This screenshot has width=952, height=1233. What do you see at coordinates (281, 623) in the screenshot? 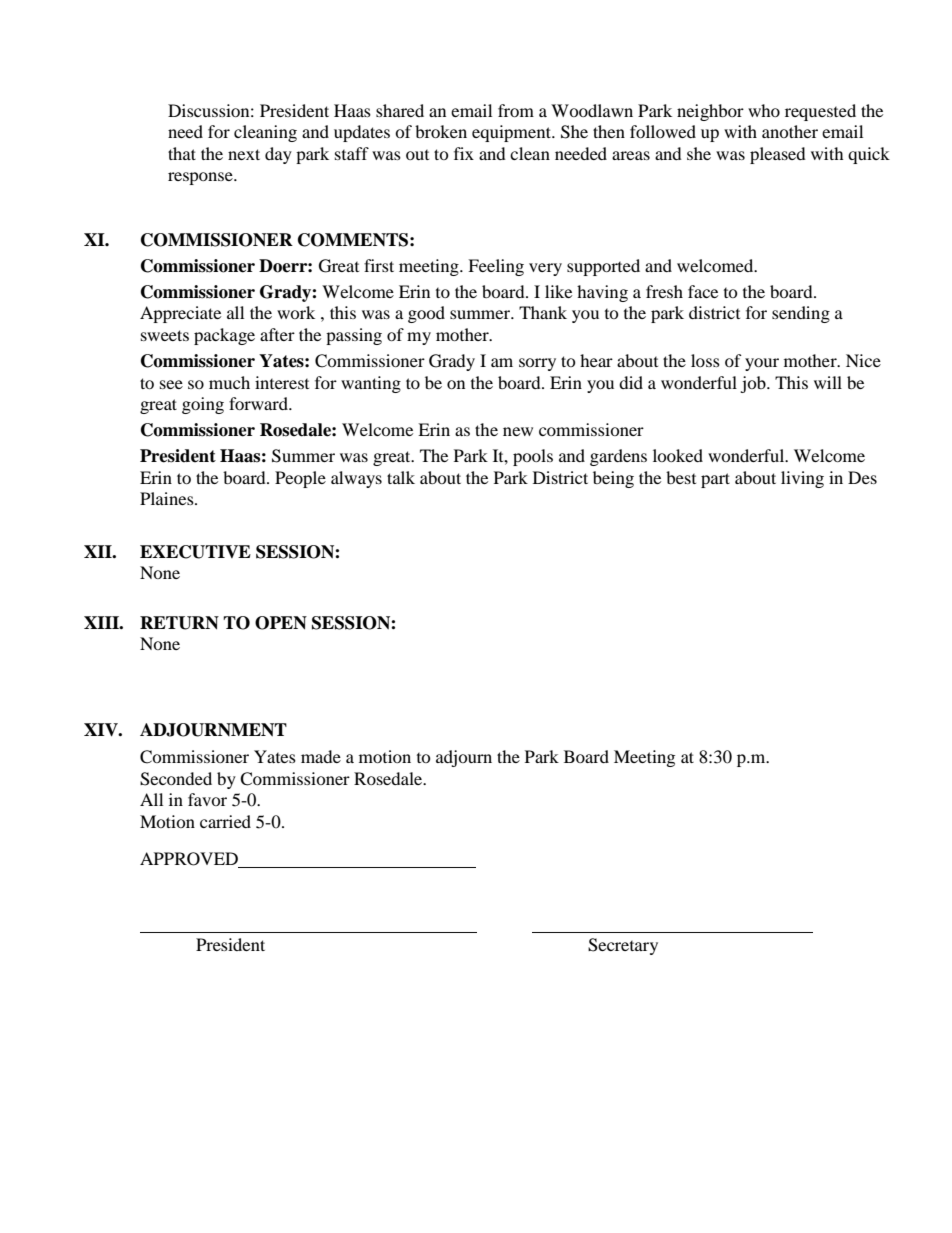
I see `OPEN` at bounding box center [281, 623].
